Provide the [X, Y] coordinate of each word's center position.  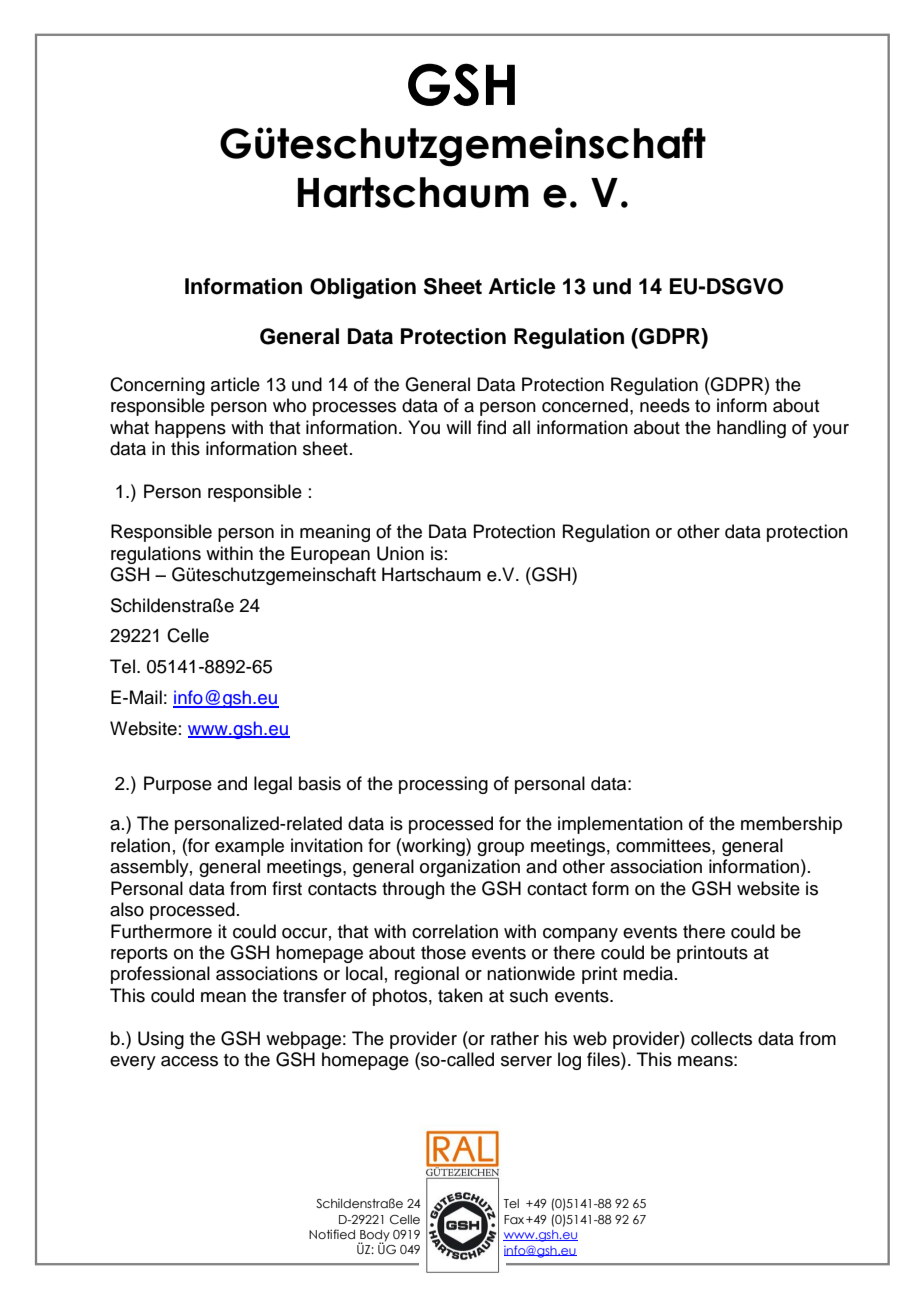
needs [665, 405]
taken [460, 995]
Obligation [363, 288]
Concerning [157, 386]
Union [400, 553]
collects [721, 1038]
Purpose [178, 785]
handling [751, 429]
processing [443, 785]
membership [791, 825]
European [330, 555]
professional [160, 975]
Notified [332, 1234]
